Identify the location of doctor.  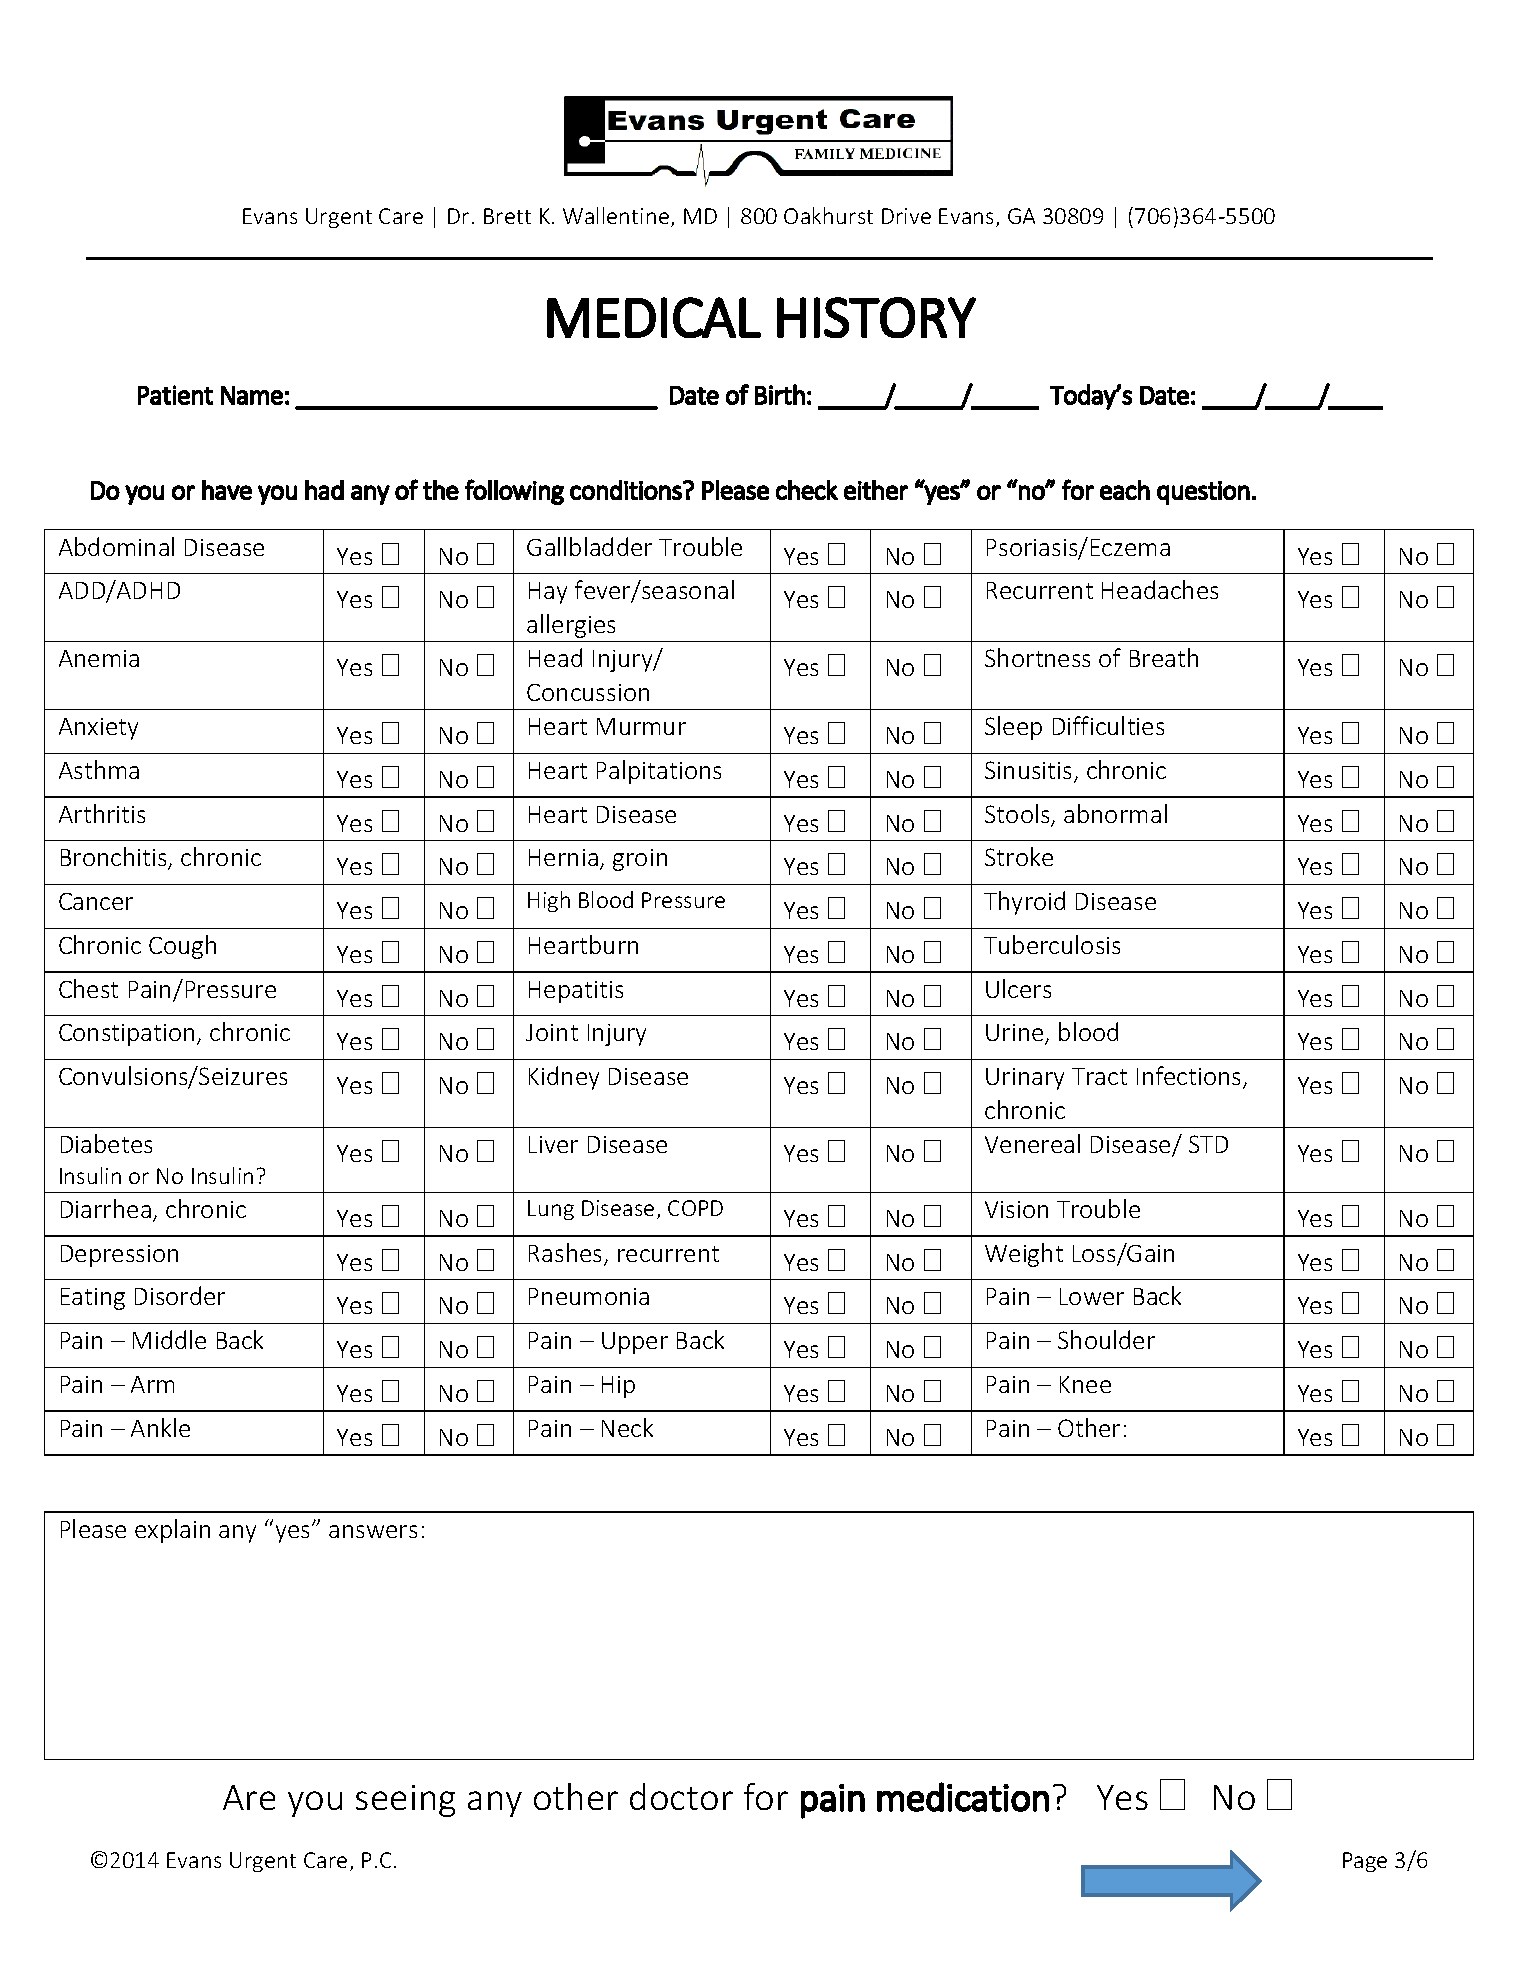
(681, 1796).
